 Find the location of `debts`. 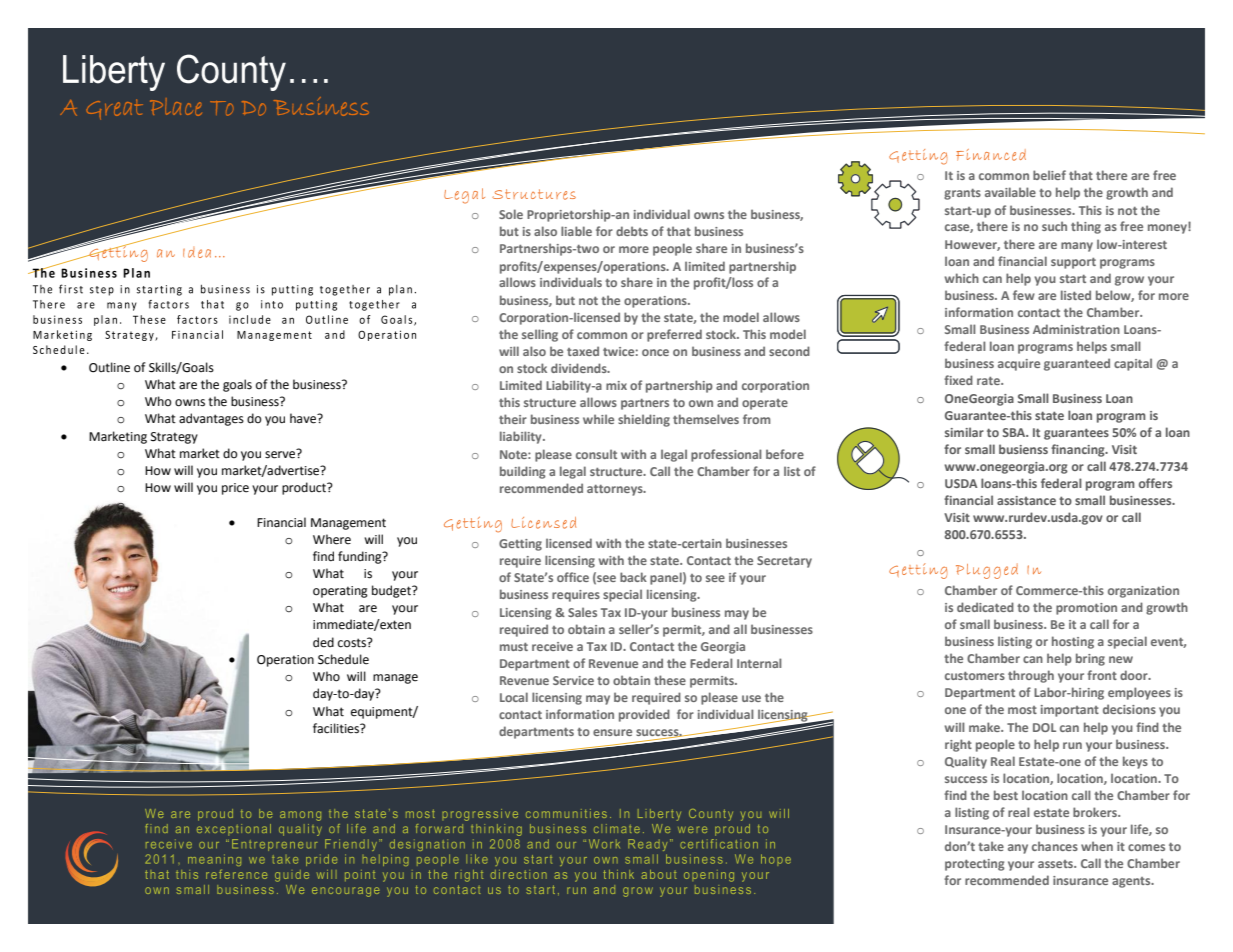

debts is located at coordinates (632, 231).
